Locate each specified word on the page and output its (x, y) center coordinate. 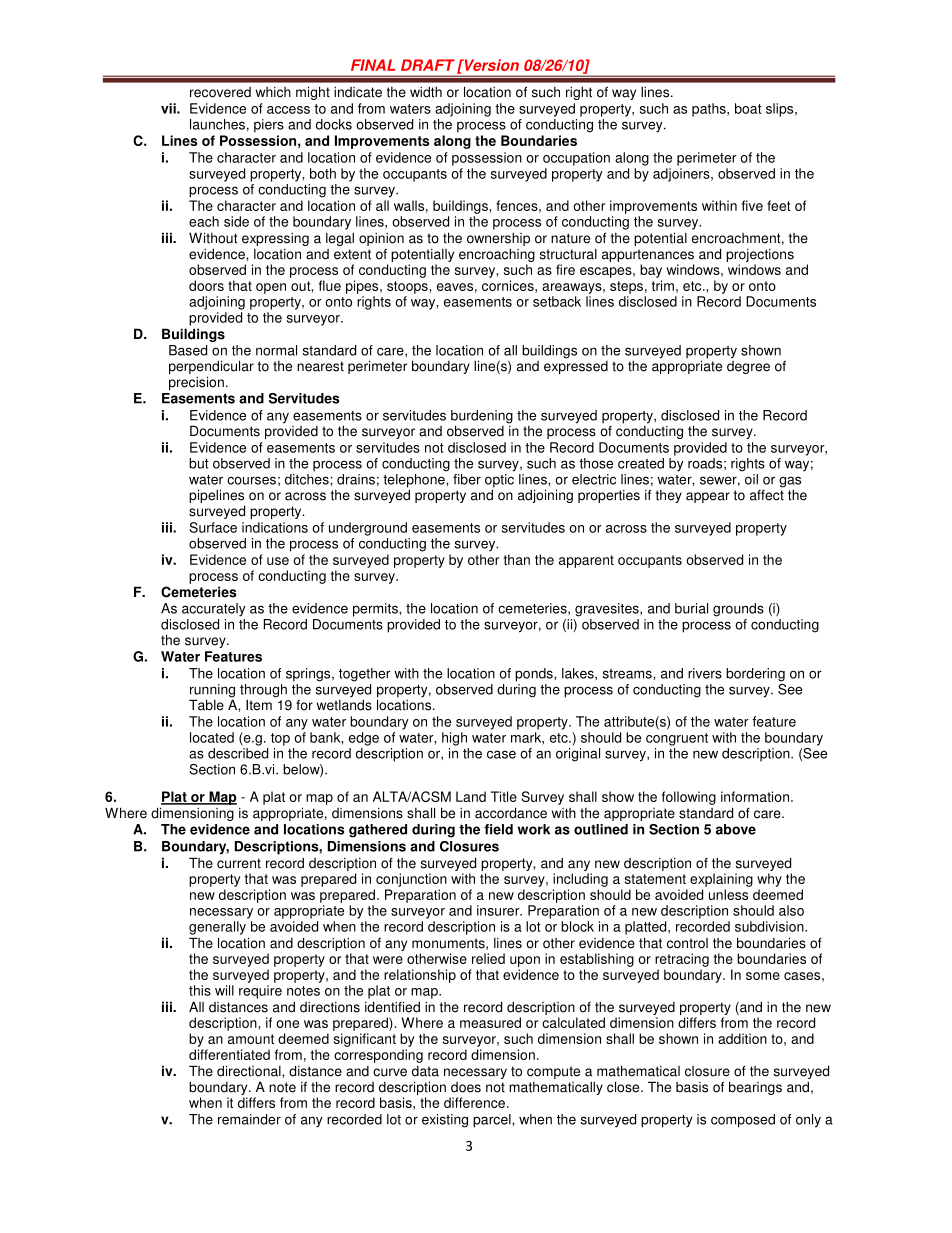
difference (474, 1102)
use (278, 561)
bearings (755, 1088)
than (517, 559)
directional (250, 1071)
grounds (738, 610)
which (273, 92)
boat (748, 108)
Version (490, 65)
